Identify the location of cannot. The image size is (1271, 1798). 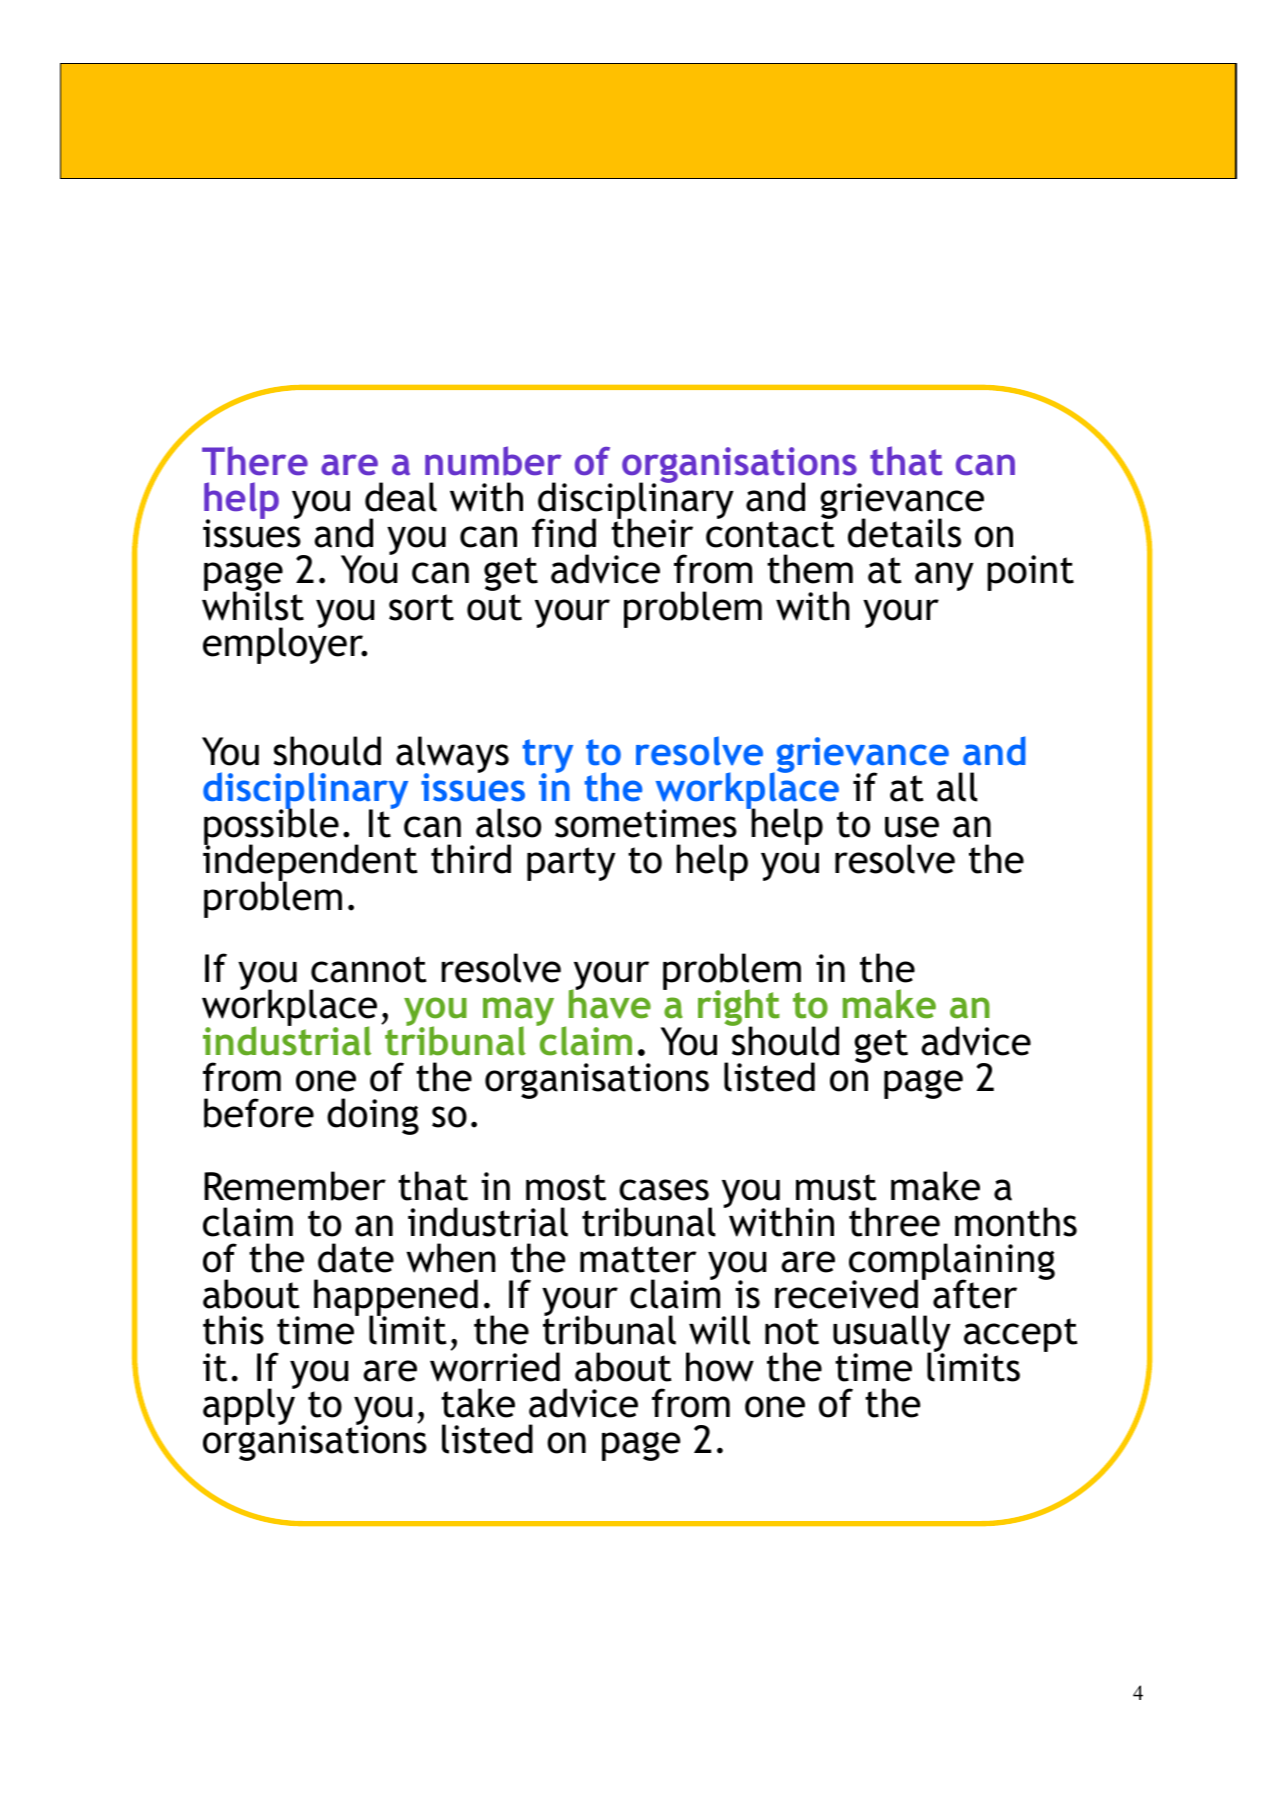
(369, 969).
